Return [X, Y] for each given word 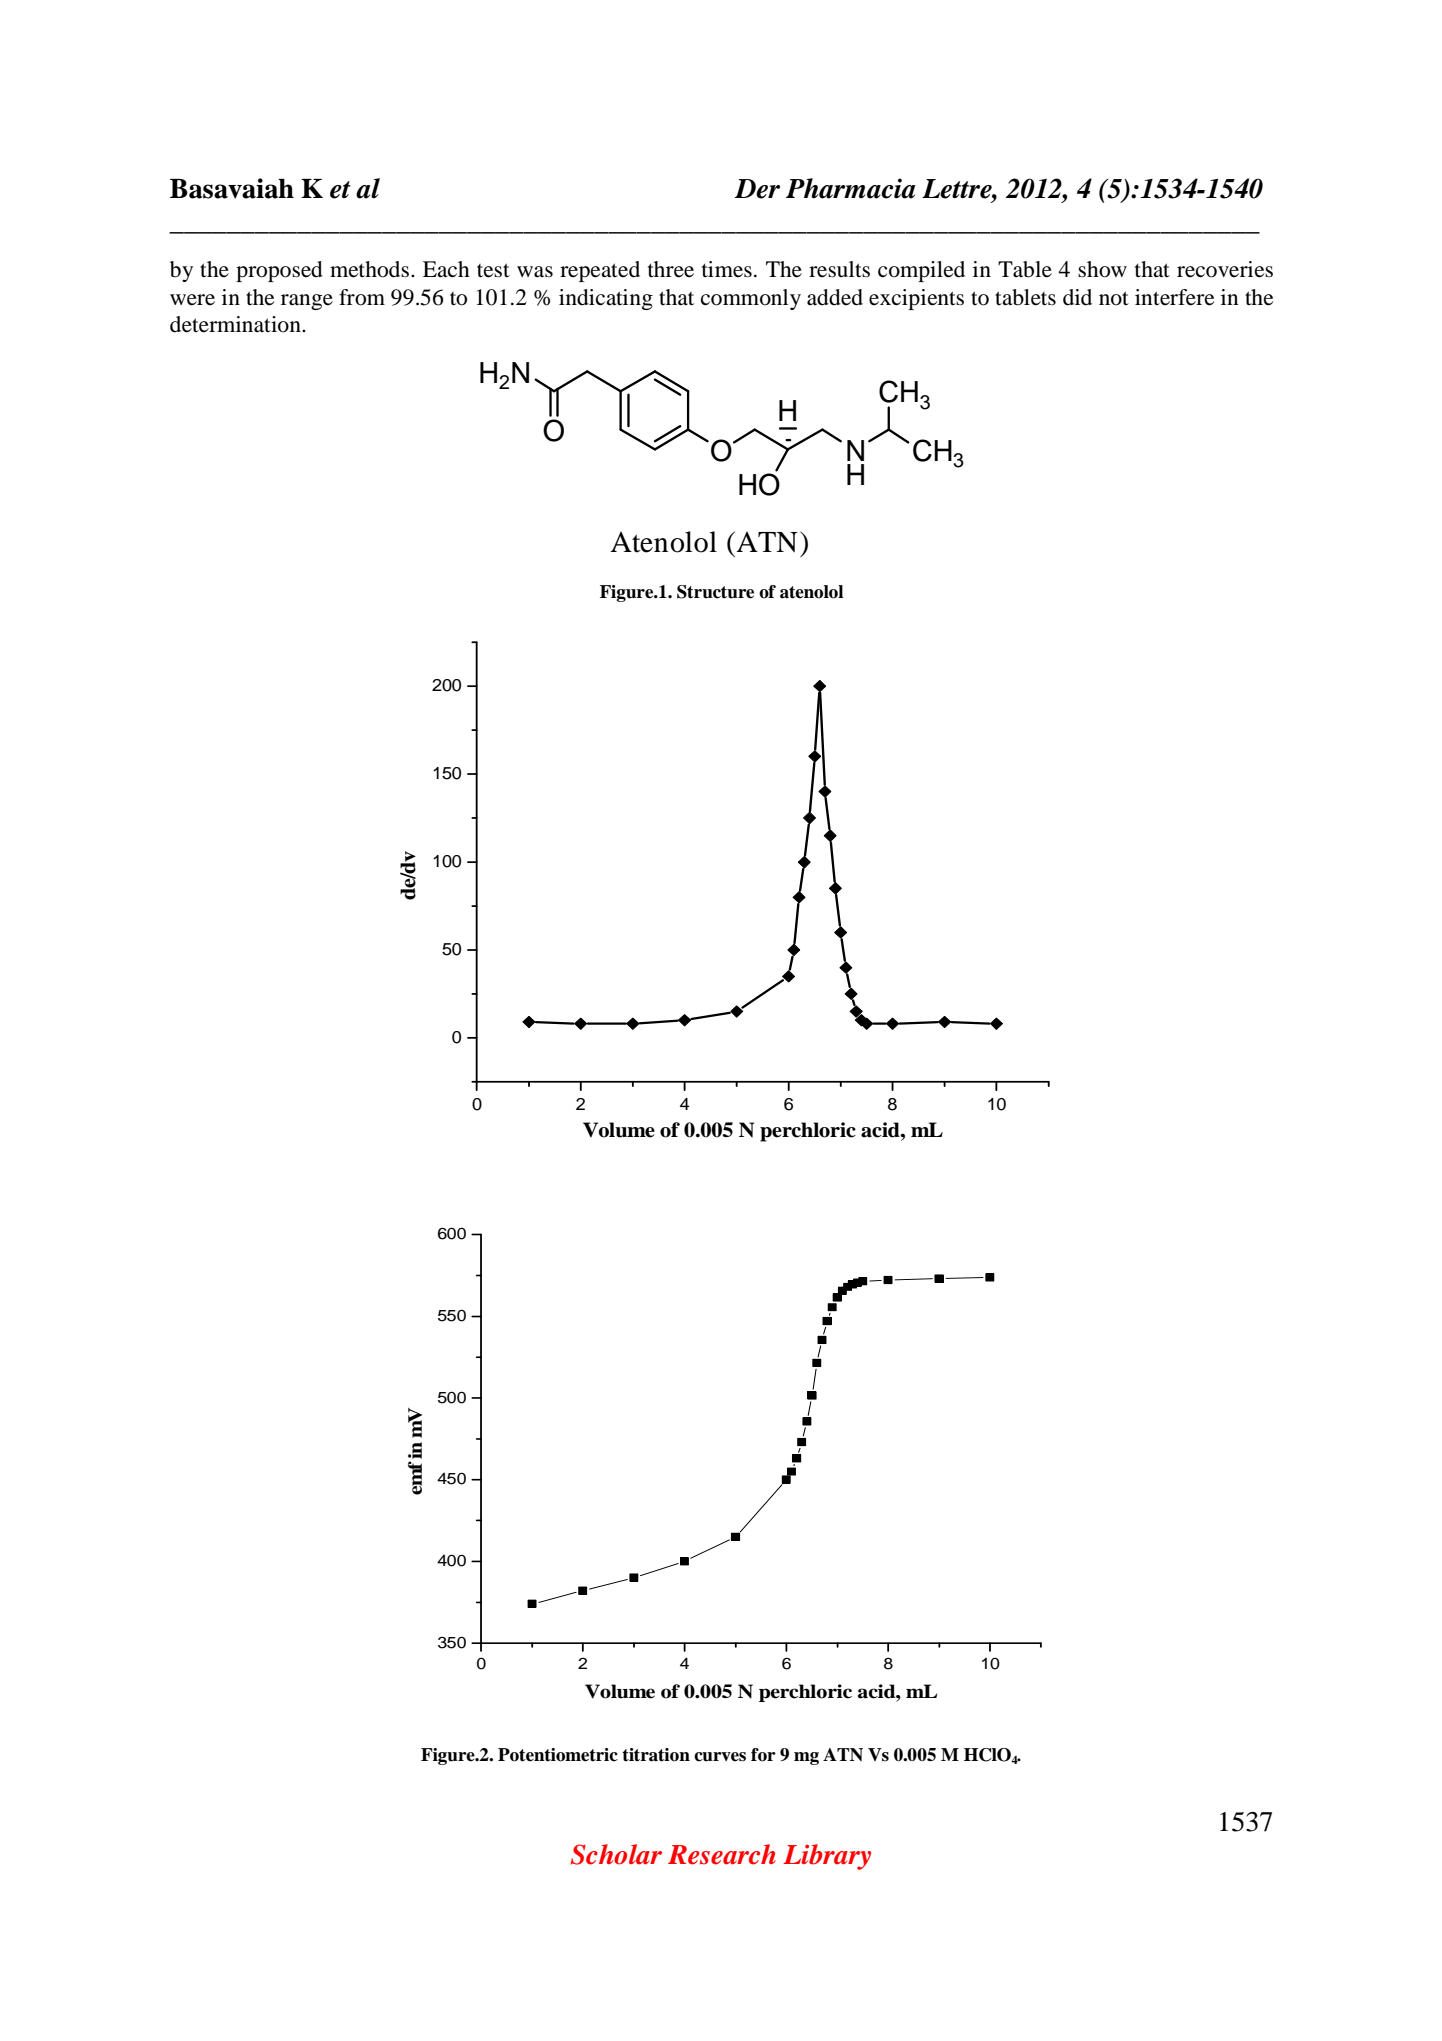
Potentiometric [558, 1755]
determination [236, 324]
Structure [715, 592]
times [727, 269]
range [307, 302]
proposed [279, 271]
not [1114, 298]
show [1102, 269]
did [1077, 297]
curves [720, 1757]
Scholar [616, 1854]
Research [722, 1854]
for [763, 1755]
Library [827, 1857]
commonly [751, 299]
